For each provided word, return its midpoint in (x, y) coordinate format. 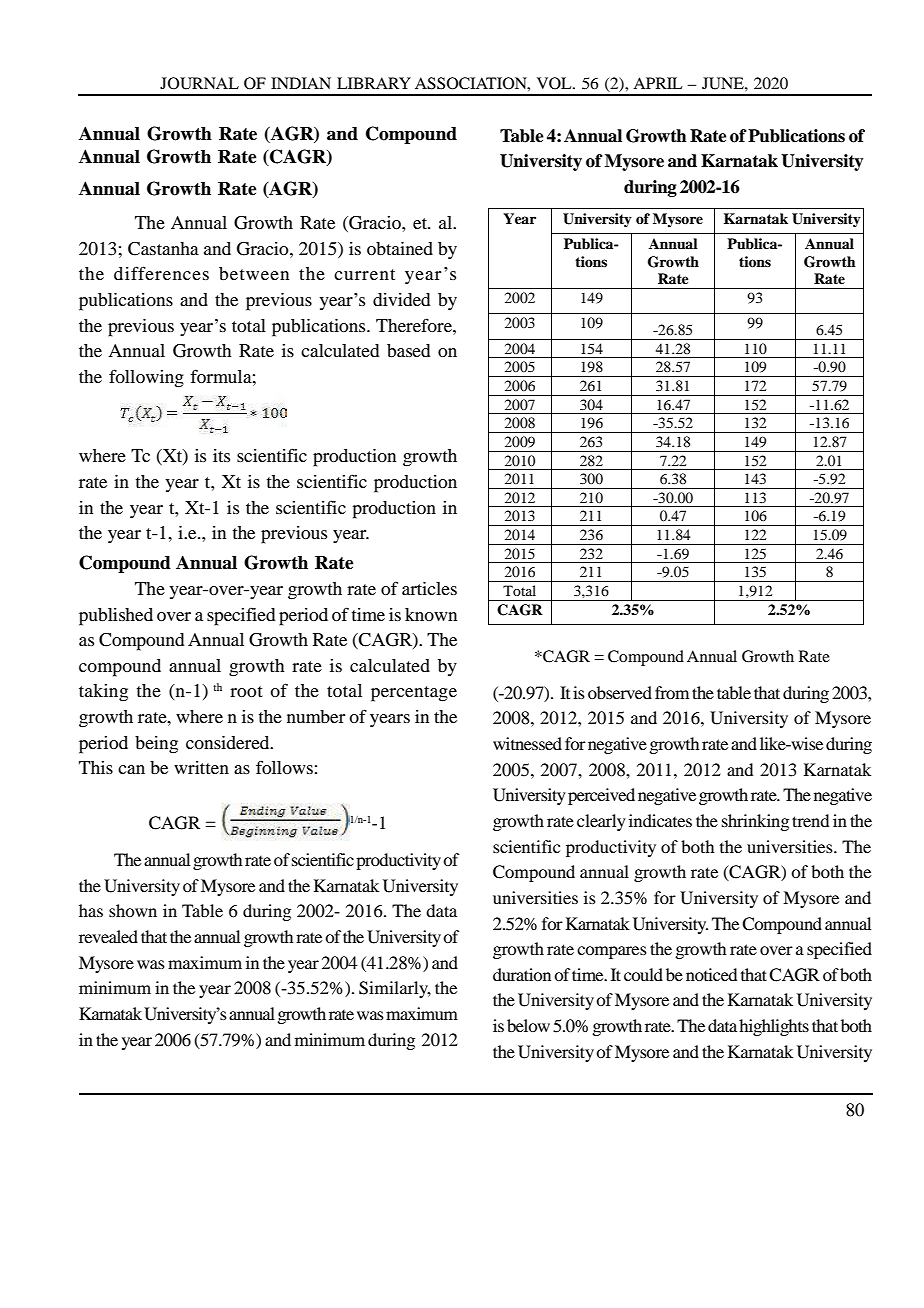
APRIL (658, 83)
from (672, 692)
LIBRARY (374, 83)
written (201, 767)
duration (522, 974)
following (146, 378)
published (116, 617)
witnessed (527, 743)
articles (429, 588)
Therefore (415, 325)
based (408, 350)
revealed (108, 936)
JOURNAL (199, 83)
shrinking (755, 822)
